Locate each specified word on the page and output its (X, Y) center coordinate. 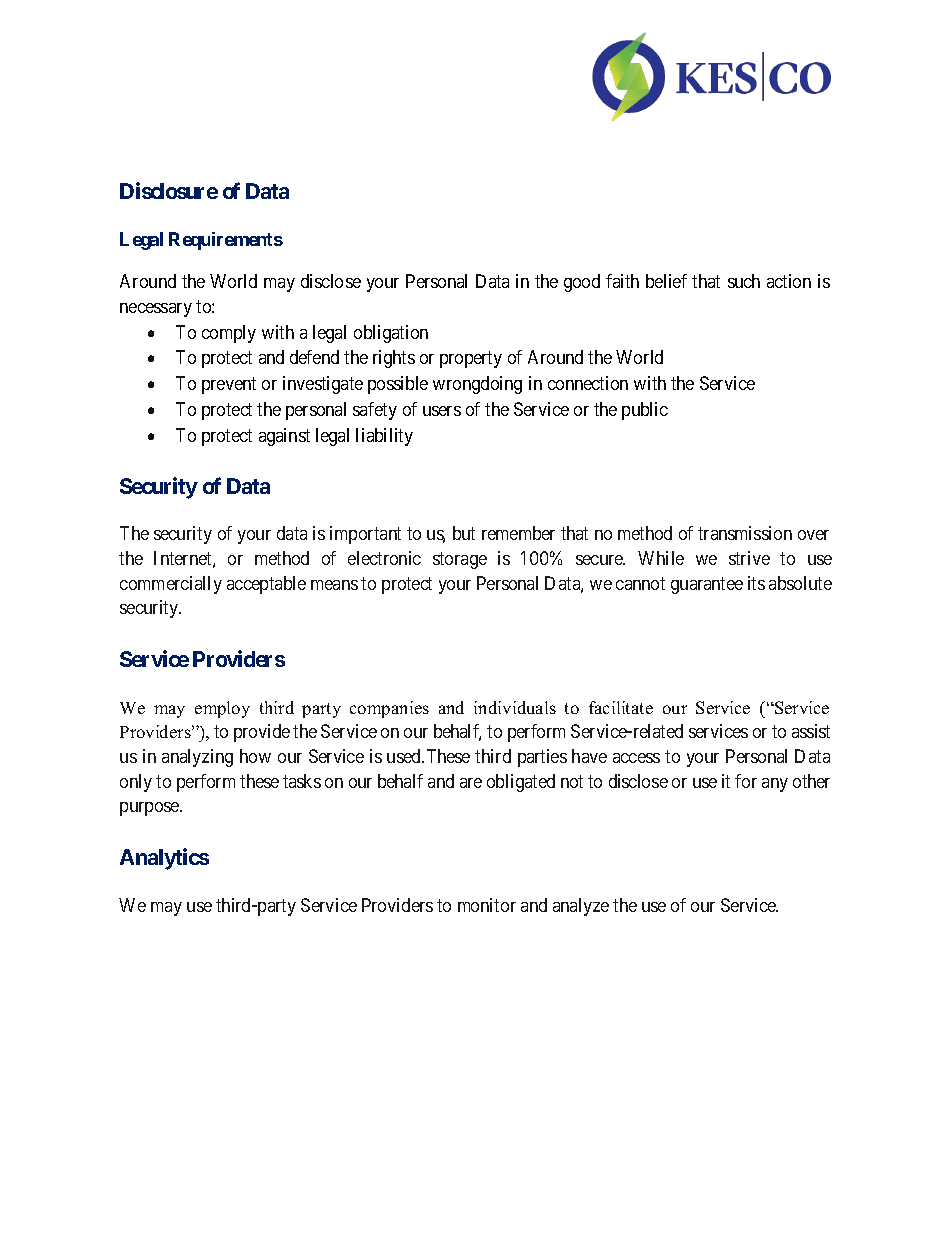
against (284, 437)
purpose (150, 809)
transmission (745, 533)
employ (222, 709)
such (744, 281)
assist (811, 731)
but (464, 533)
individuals (515, 707)
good (582, 283)
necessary (156, 310)
